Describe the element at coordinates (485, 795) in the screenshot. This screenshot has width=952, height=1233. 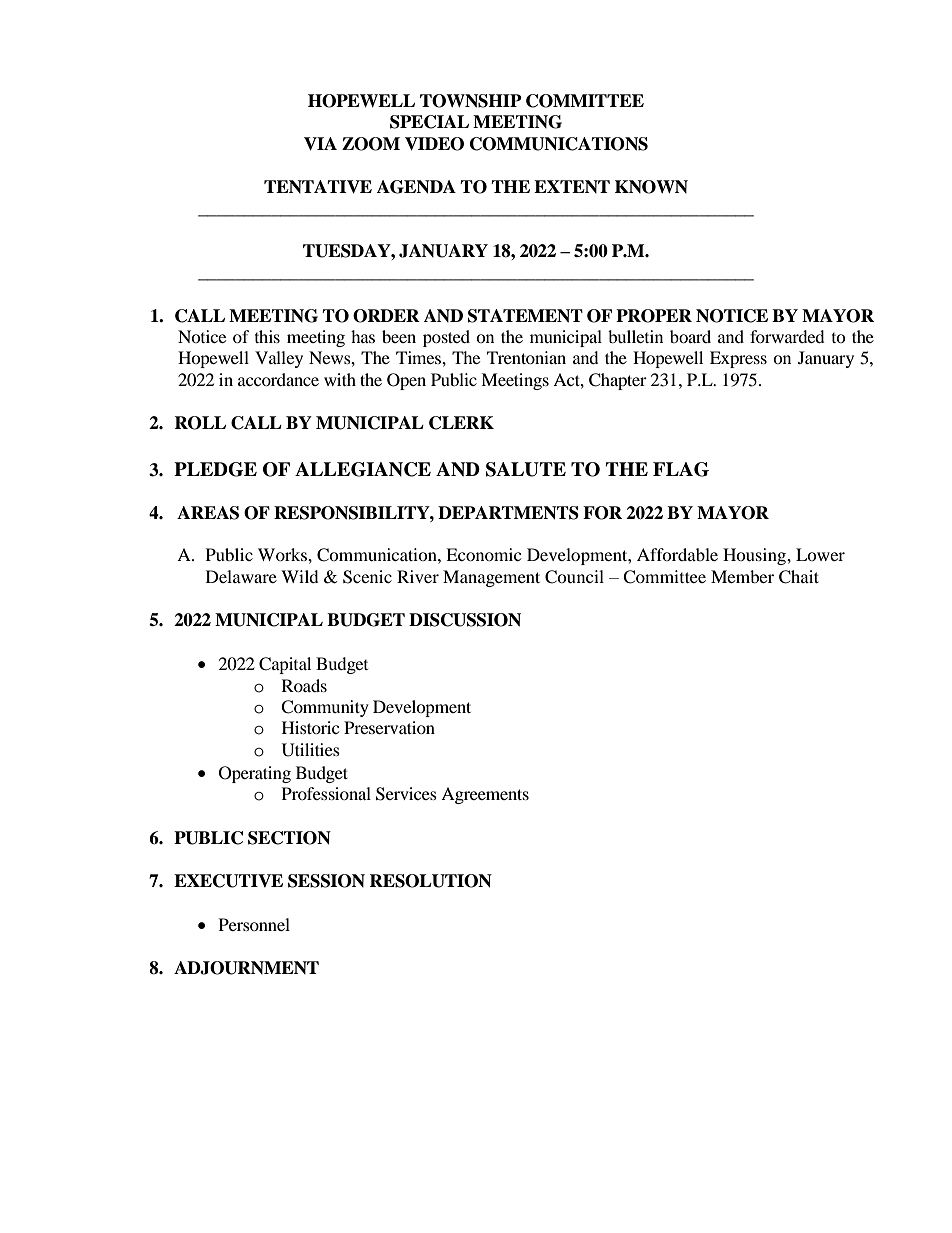
I see `Agreements` at that location.
